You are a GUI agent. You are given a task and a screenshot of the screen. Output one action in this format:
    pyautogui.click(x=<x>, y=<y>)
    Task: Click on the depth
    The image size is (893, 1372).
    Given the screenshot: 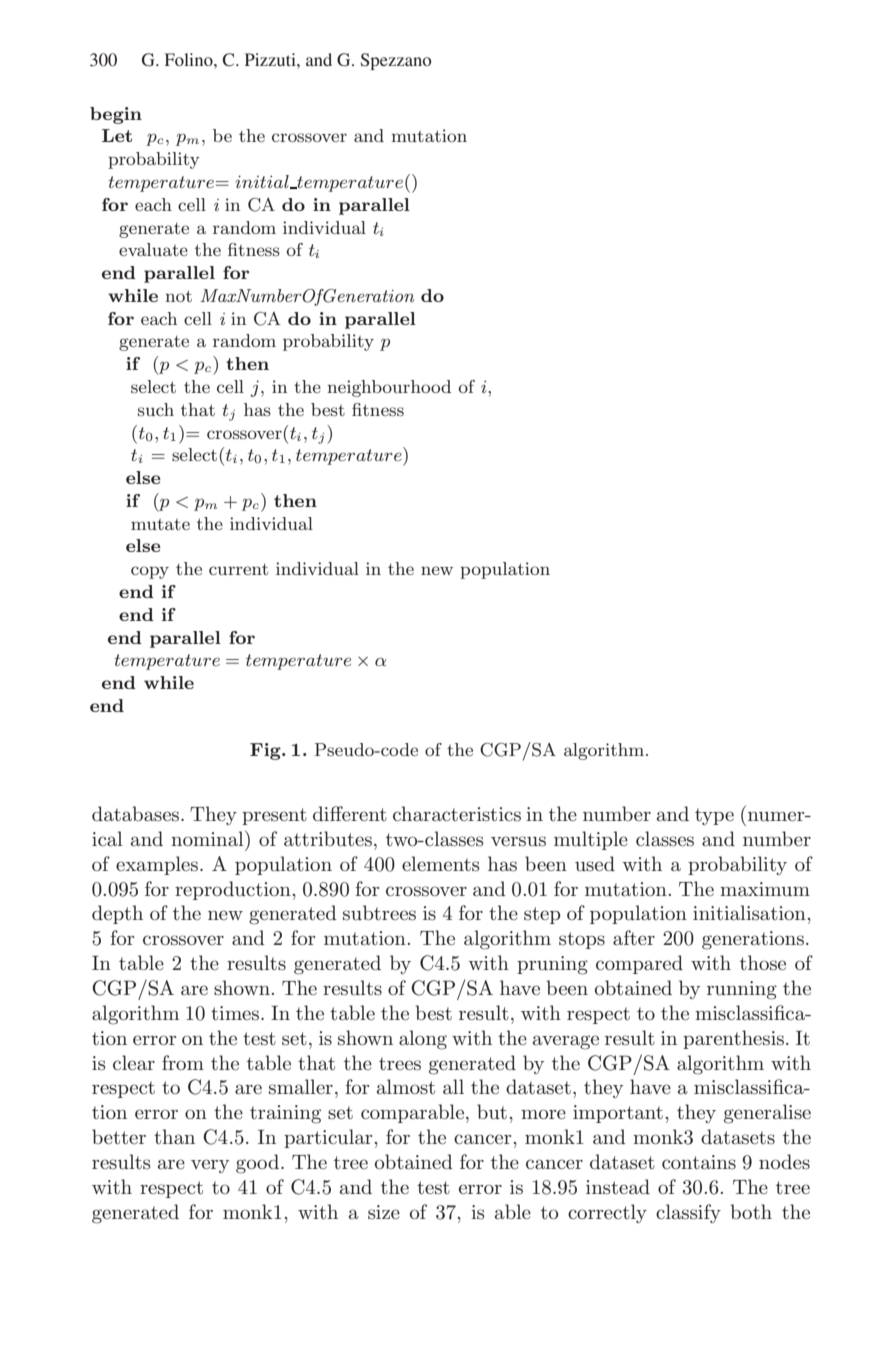 What is the action you would take?
    pyautogui.click(x=117, y=914)
